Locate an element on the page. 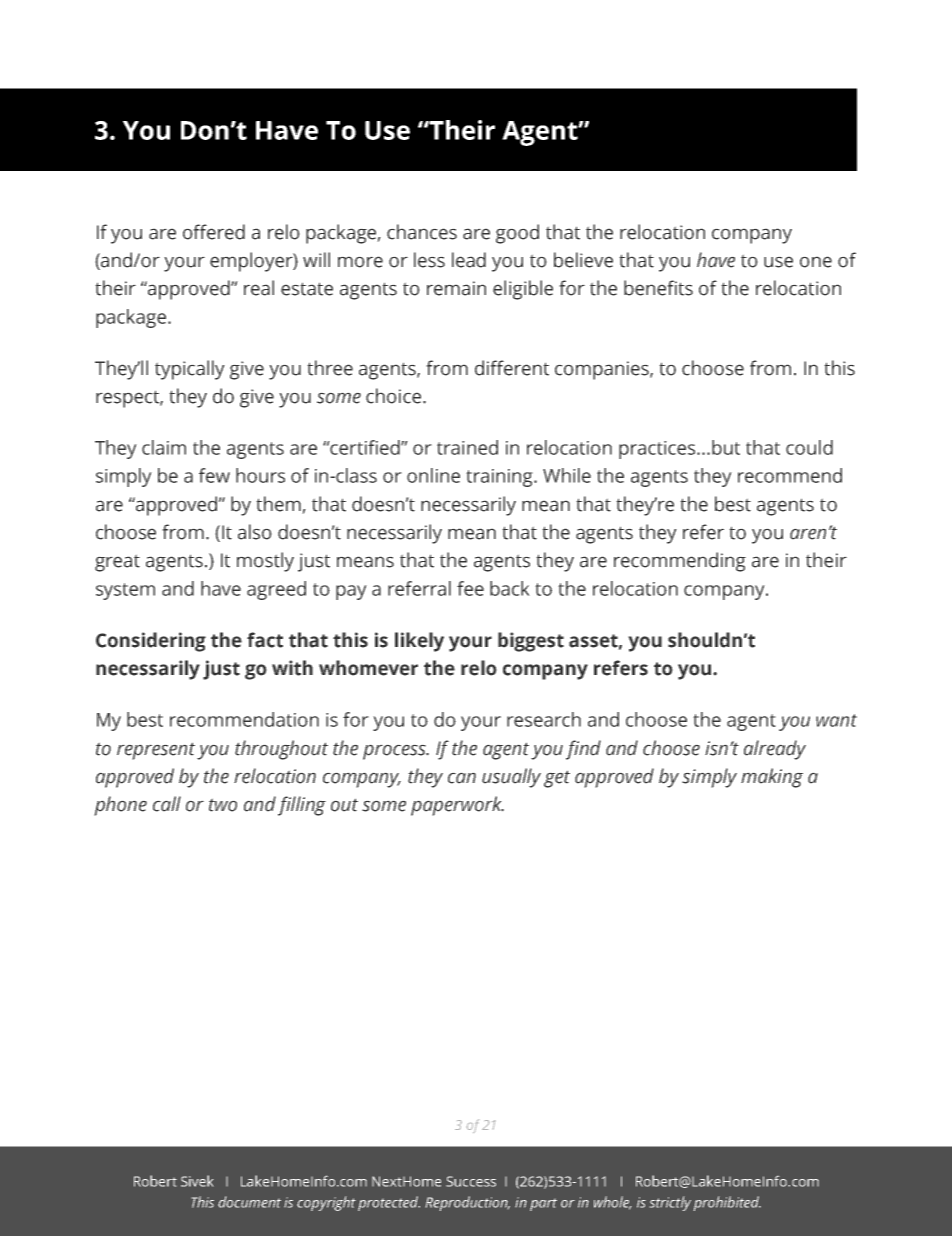 The image size is (952, 1236). offered is located at coordinates (214, 232).
